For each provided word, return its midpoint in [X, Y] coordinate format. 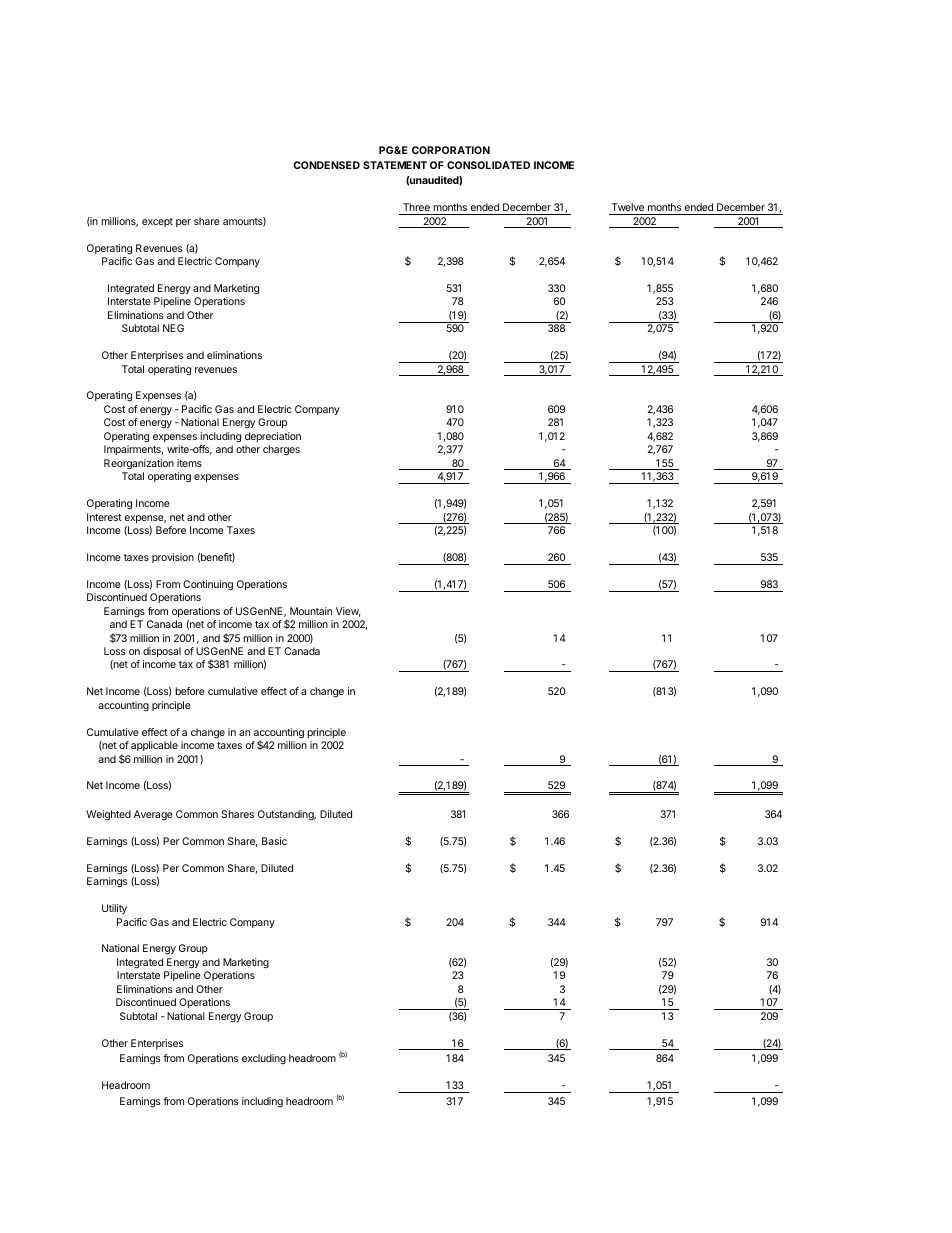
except [157, 222]
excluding [264, 1059]
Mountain [311, 611]
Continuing [208, 585]
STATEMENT [395, 165]
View [348, 612]
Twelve [628, 207]
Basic [274, 841]
